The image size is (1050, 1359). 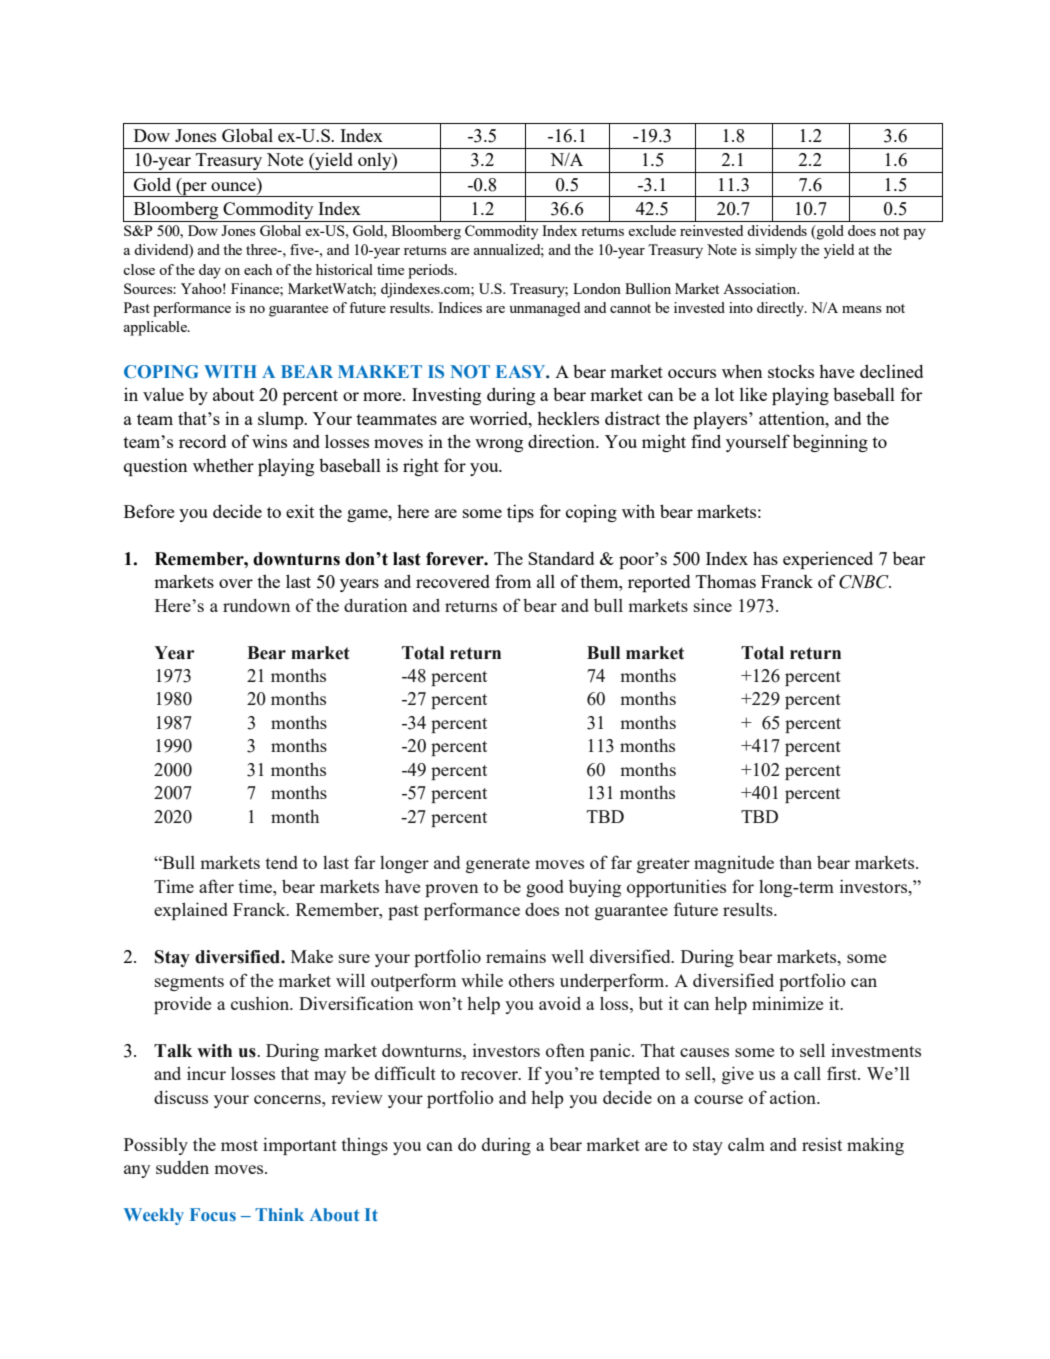 I want to click on periods, so click(x=432, y=271).
